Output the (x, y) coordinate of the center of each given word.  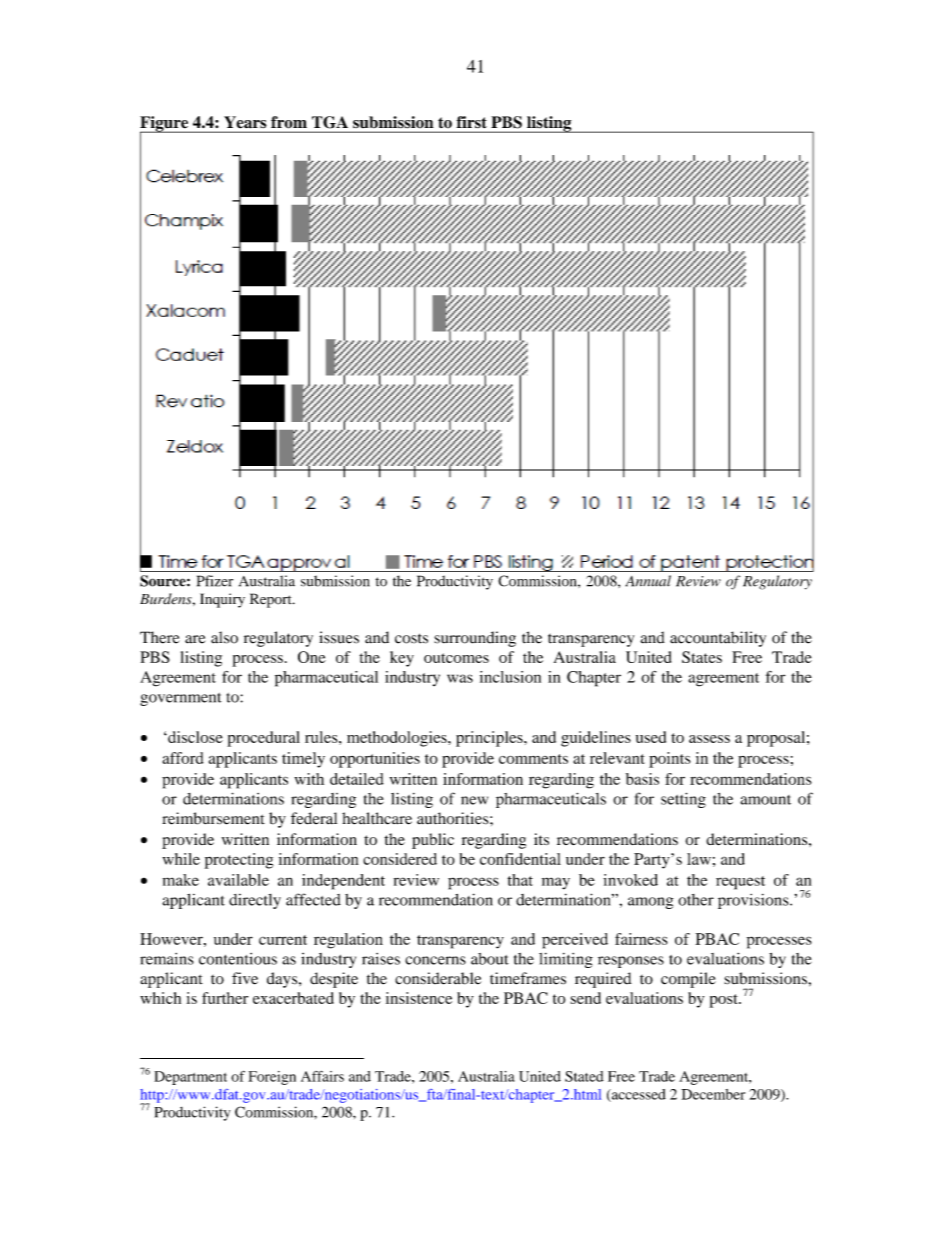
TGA (330, 122)
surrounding (475, 639)
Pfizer (215, 581)
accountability (718, 639)
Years (245, 122)
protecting (239, 861)
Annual (648, 581)
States (702, 657)
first (472, 122)
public (433, 841)
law (699, 859)
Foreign (272, 1078)
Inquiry (222, 600)
